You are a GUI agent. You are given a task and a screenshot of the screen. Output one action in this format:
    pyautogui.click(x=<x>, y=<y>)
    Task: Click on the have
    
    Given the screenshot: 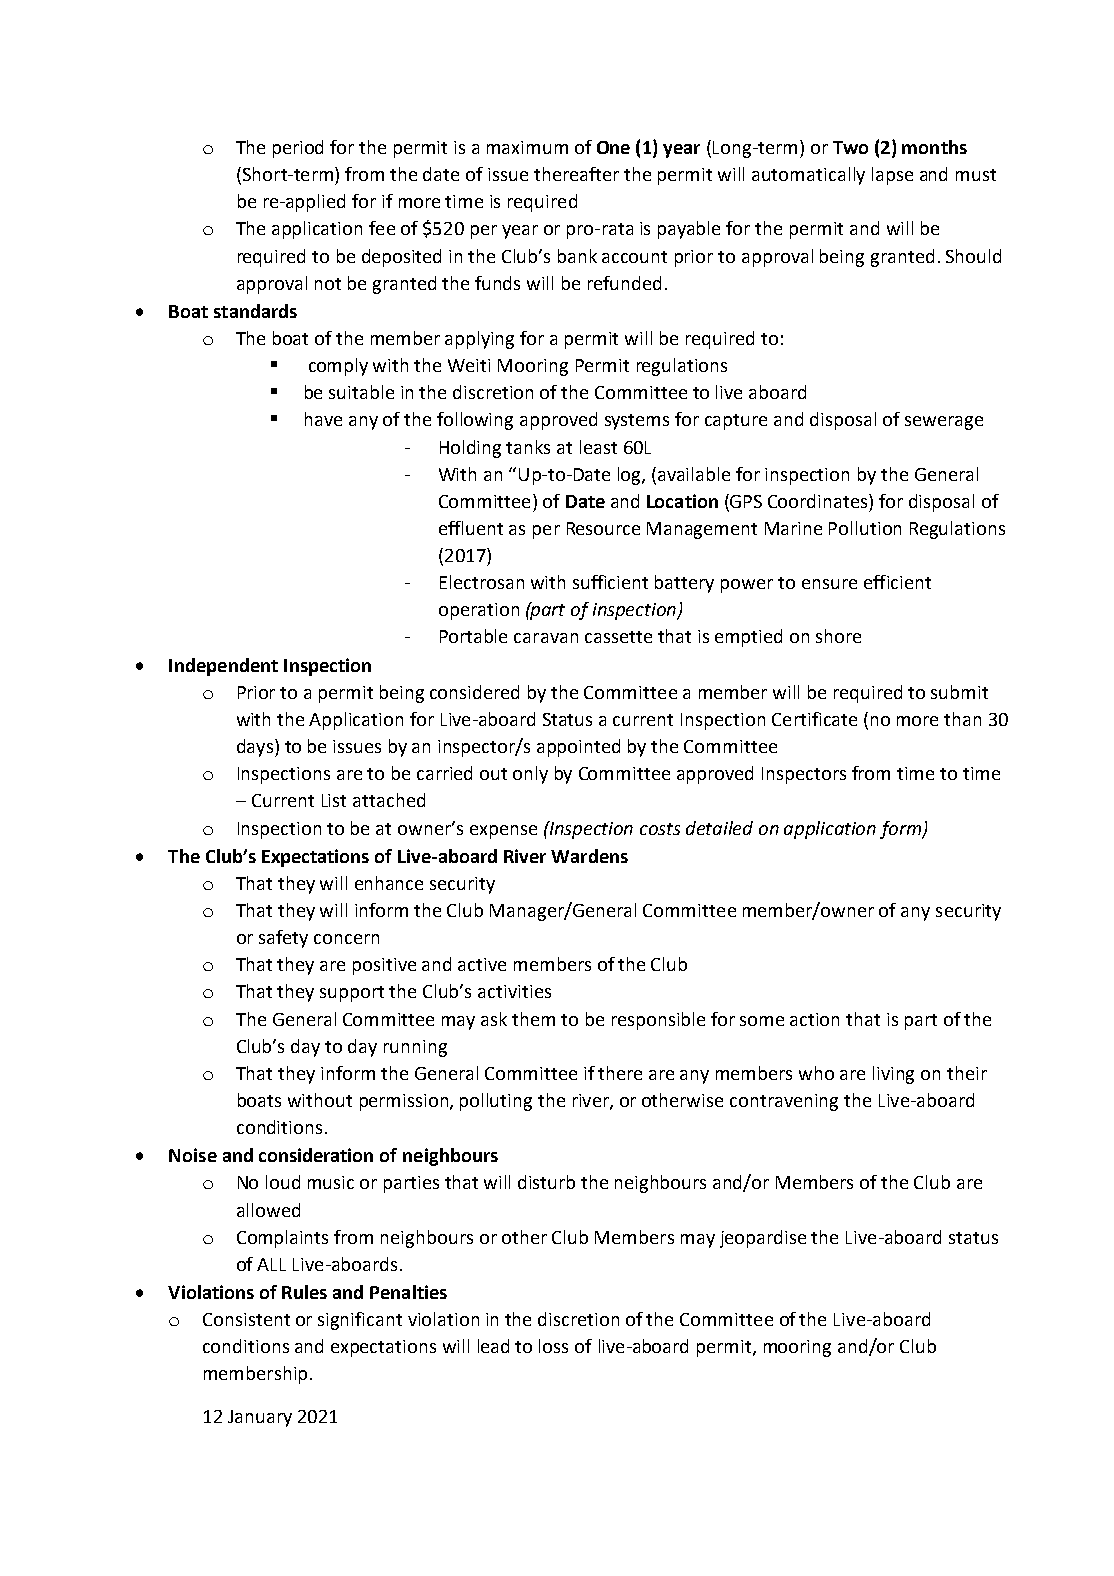 What is the action you would take?
    pyautogui.click(x=323, y=419)
